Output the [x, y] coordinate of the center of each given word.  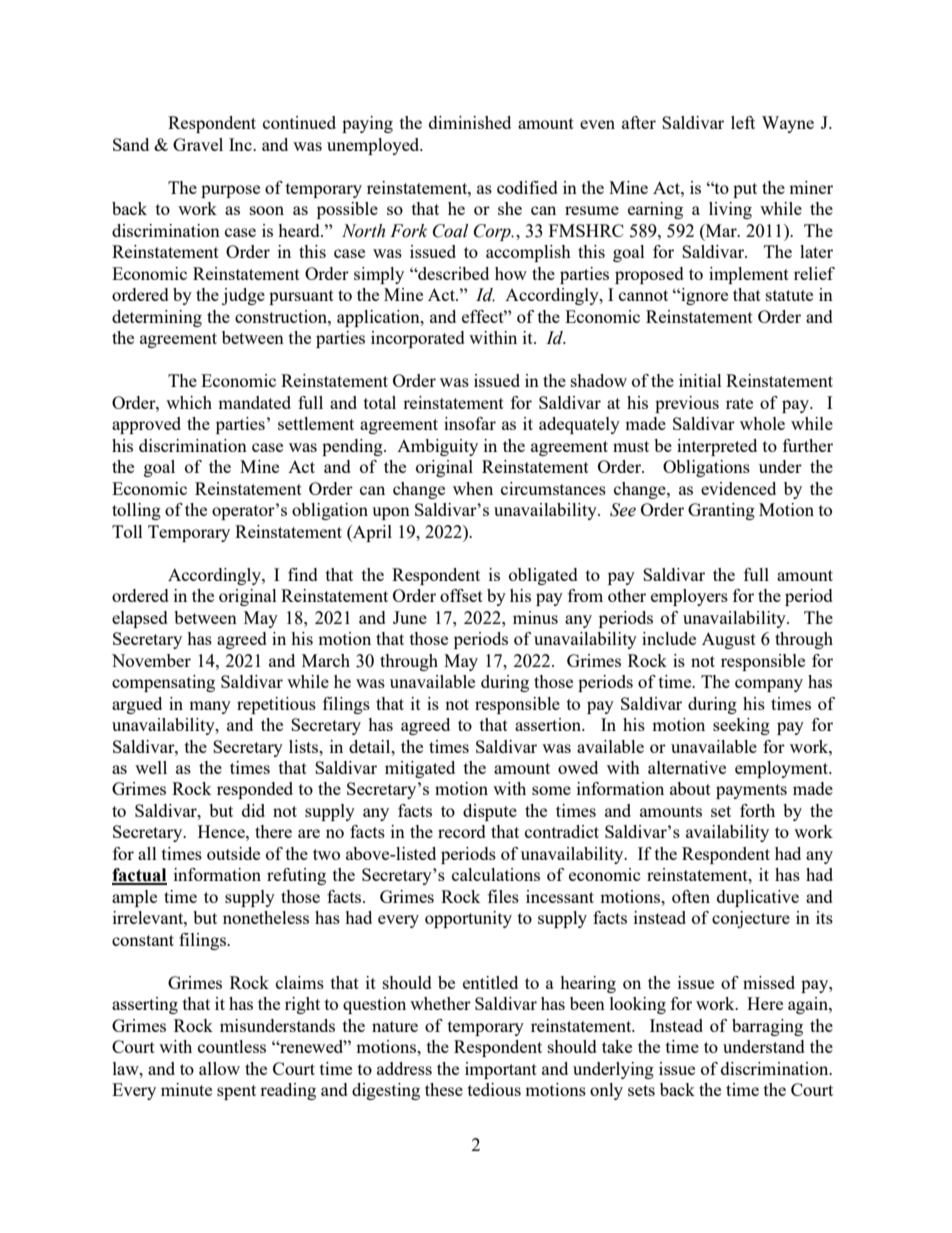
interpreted [717, 447]
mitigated [420, 769]
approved [146, 425]
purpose [230, 191]
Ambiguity [437, 447]
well [151, 767]
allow [219, 1068]
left [743, 122]
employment [783, 769]
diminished [470, 122]
